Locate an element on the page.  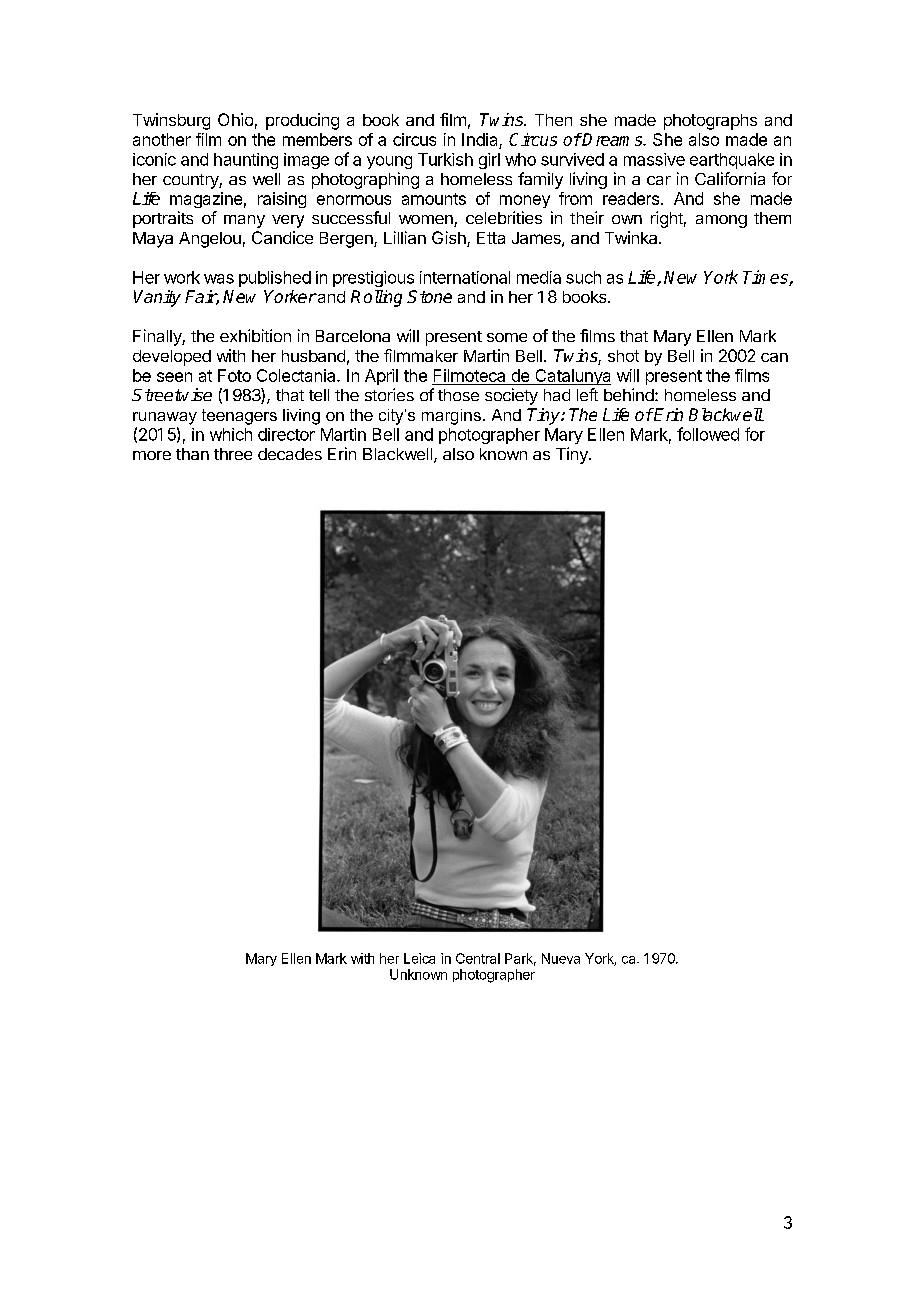
Nueva is located at coordinates (561, 958).
